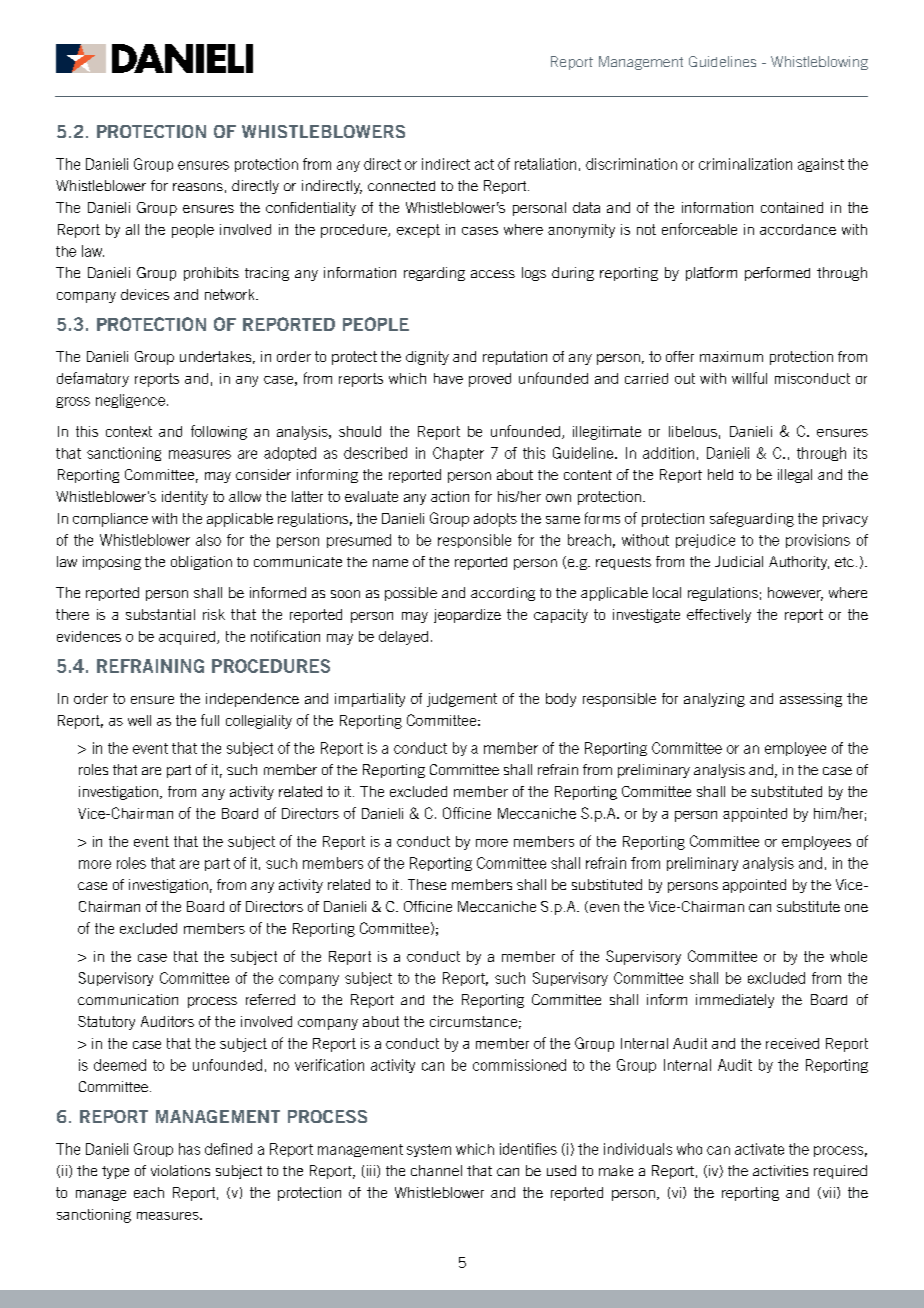 This image has height=1308, width=924. What do you see at coordinates (819, 63) in the image?
I see `Whistleblowing` at bounding box center [819, 63].
